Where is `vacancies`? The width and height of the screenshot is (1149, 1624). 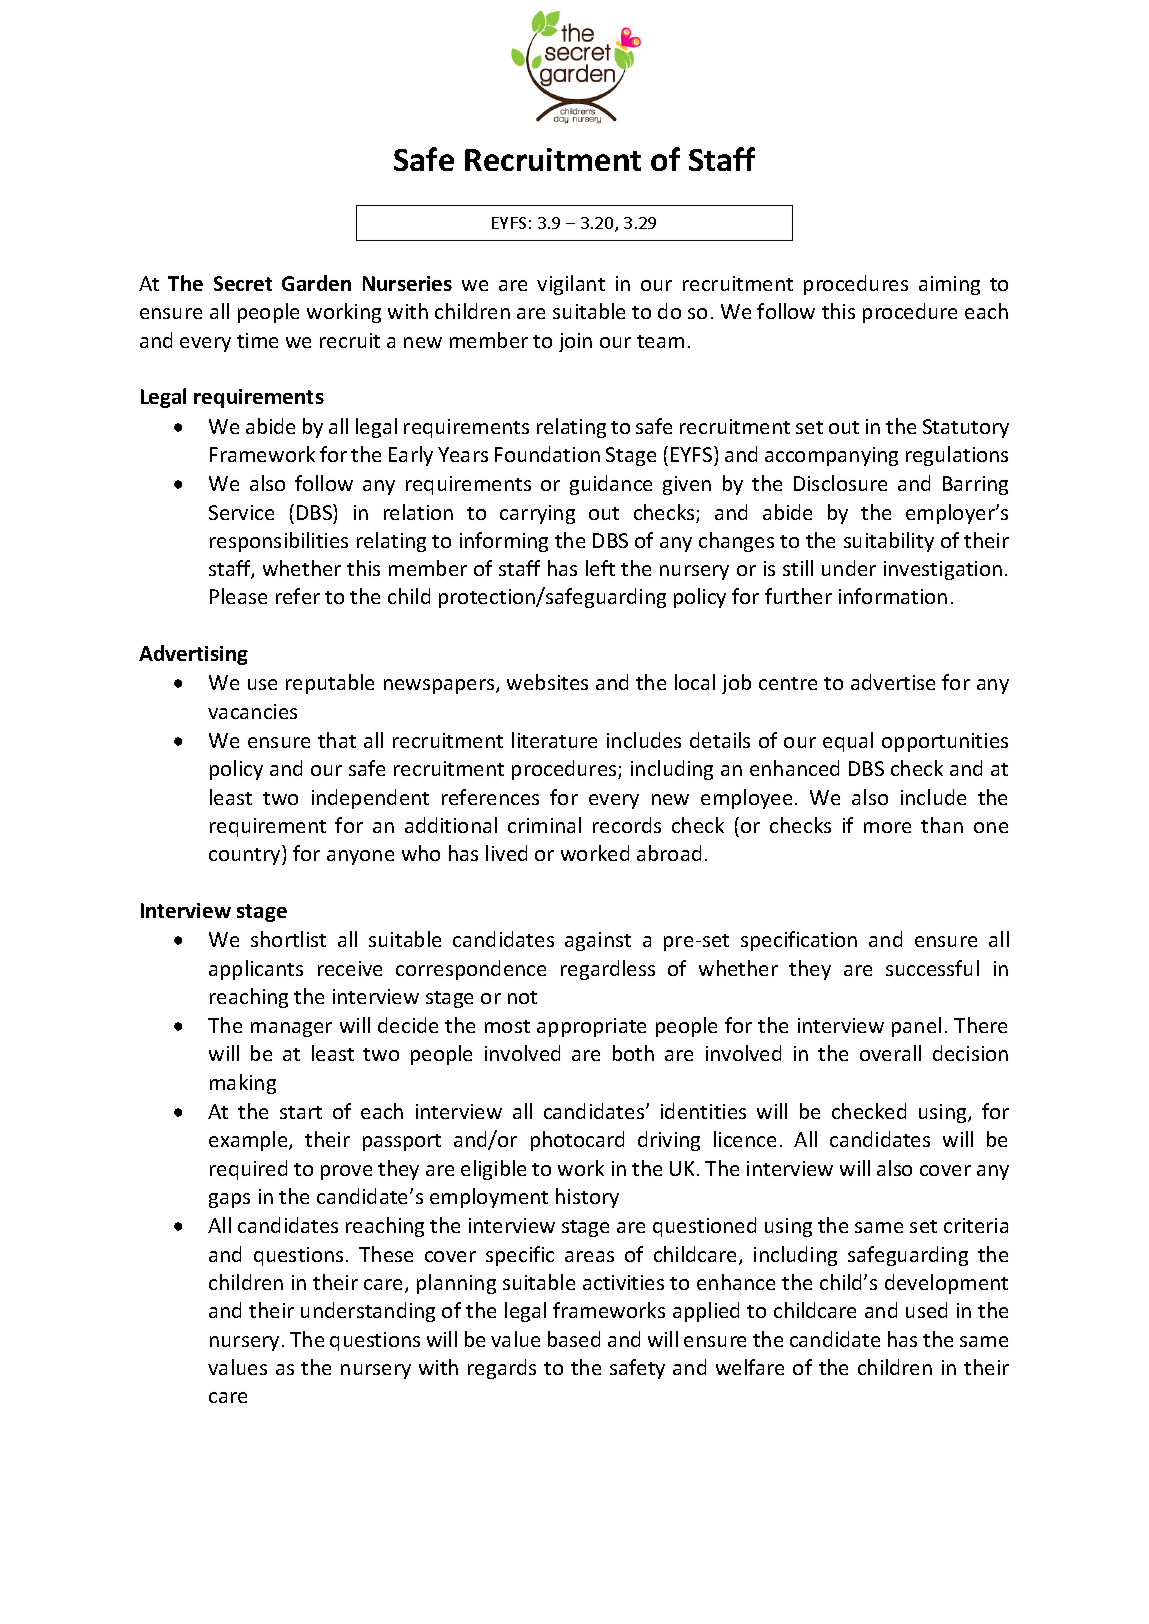
vacancies is located at coordinates (252, 711).
